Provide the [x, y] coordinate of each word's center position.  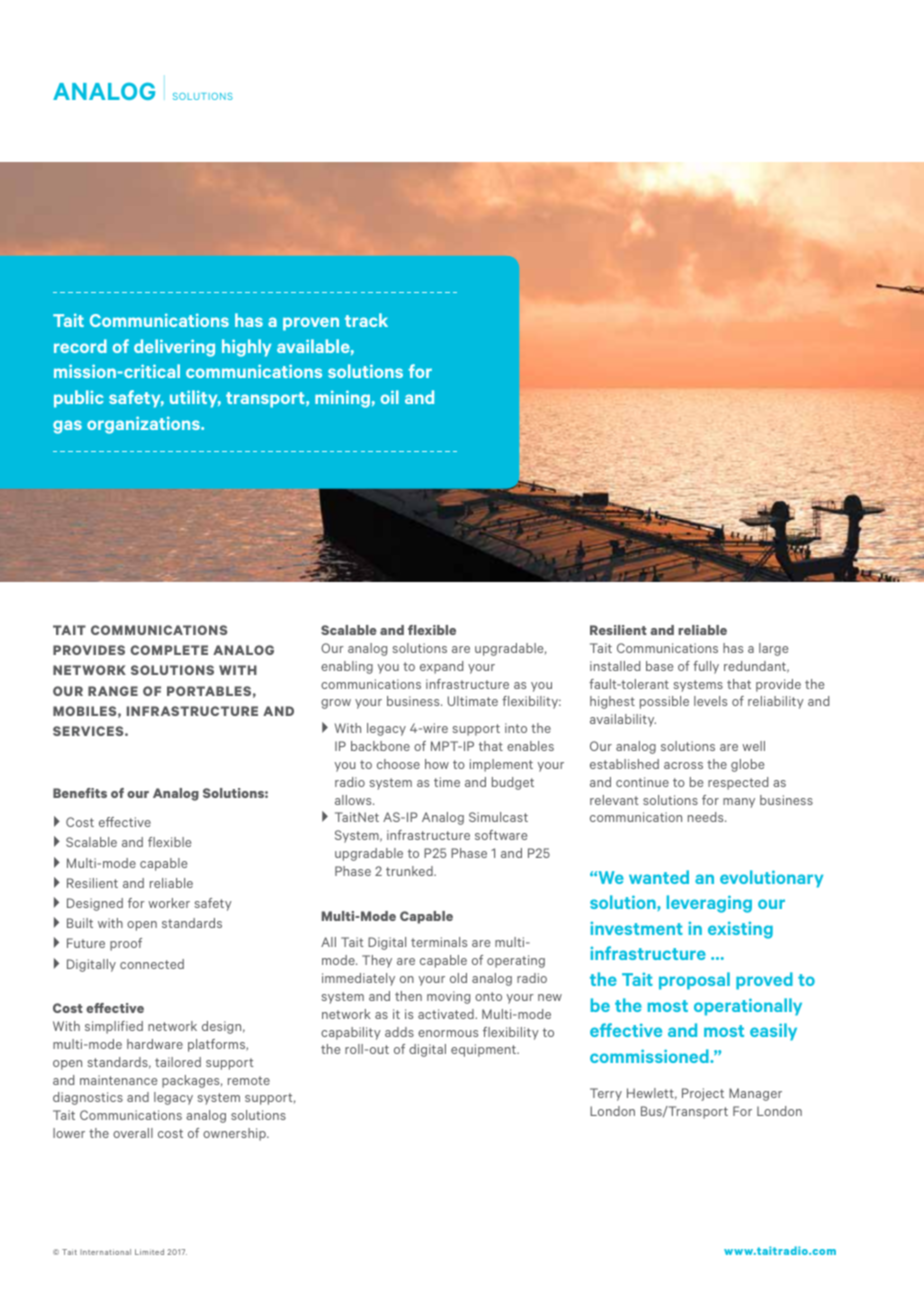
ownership [235, 1134]
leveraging [709, 904]
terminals [439, 942]
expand [441, 667]
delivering [174, 348]
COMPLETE [169, 650]
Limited [149, 1252]
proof [126, 944]
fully [706, 667]
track [366, 320]
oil [390, 397]
